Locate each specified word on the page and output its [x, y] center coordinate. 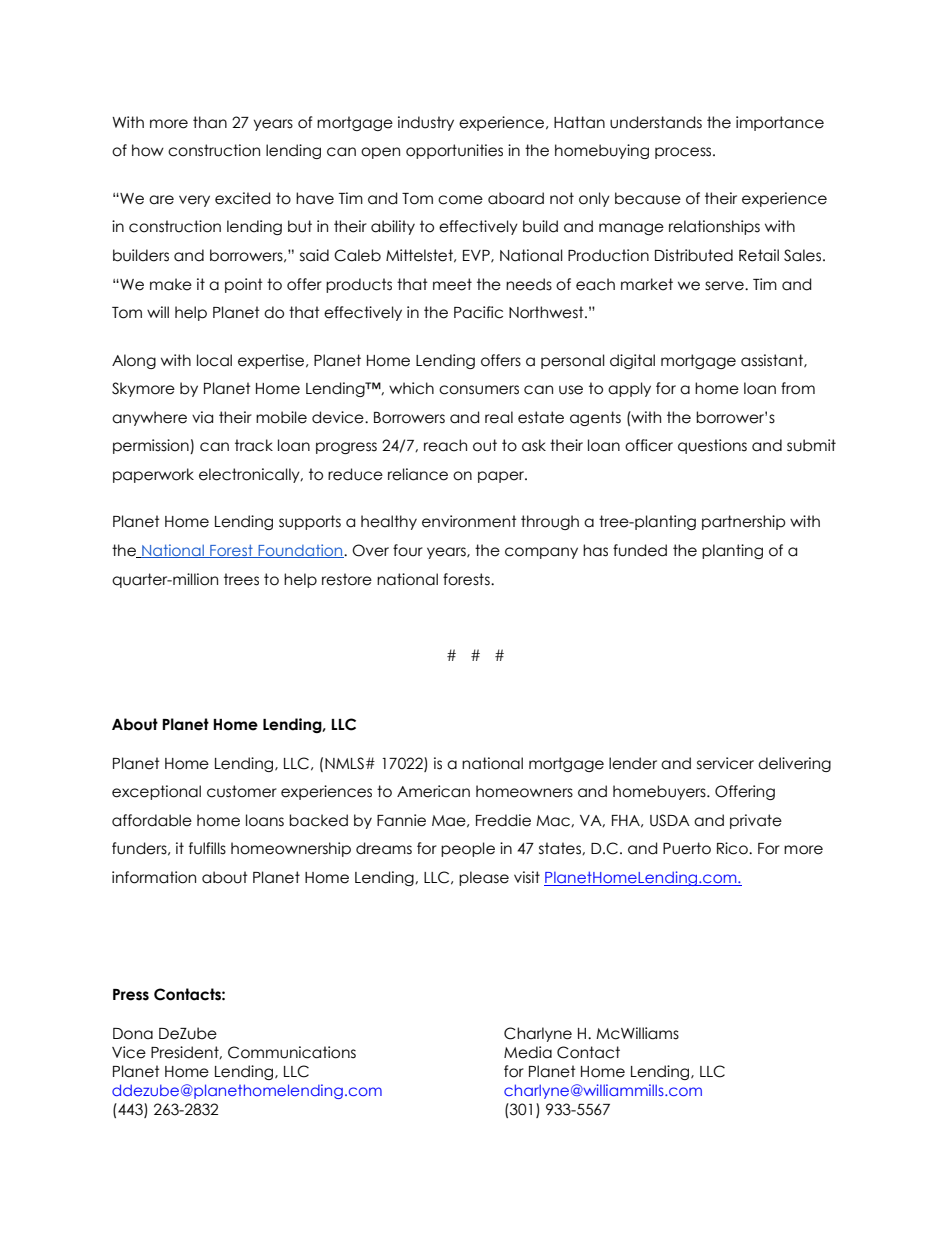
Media [528, 1052]
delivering [794, 764]
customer [242, 791]
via [202, 417]
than [210, 122]
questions [712, 446]
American [433, 791]
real [499, 417]
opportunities [454, 151]
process [684, 153]
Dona [133, 1034]
